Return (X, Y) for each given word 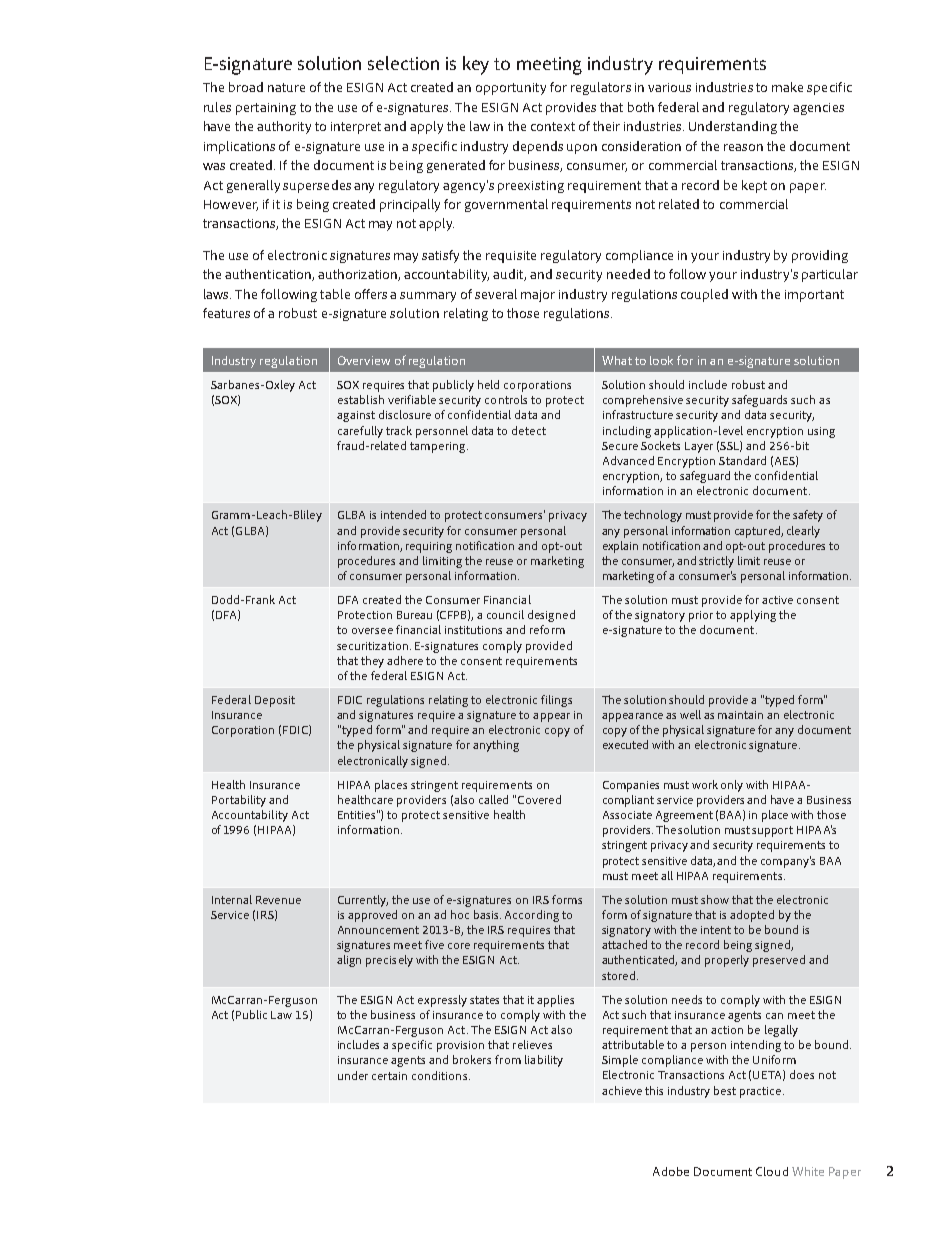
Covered (539, 799)
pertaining (266, 109)
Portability (239, 801)
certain (389, 1076)
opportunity (511, 89)
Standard (742, 460)
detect (529, 430)
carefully (360, 432)
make (787, 87)
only (732, 786)
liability (544, 1061)
